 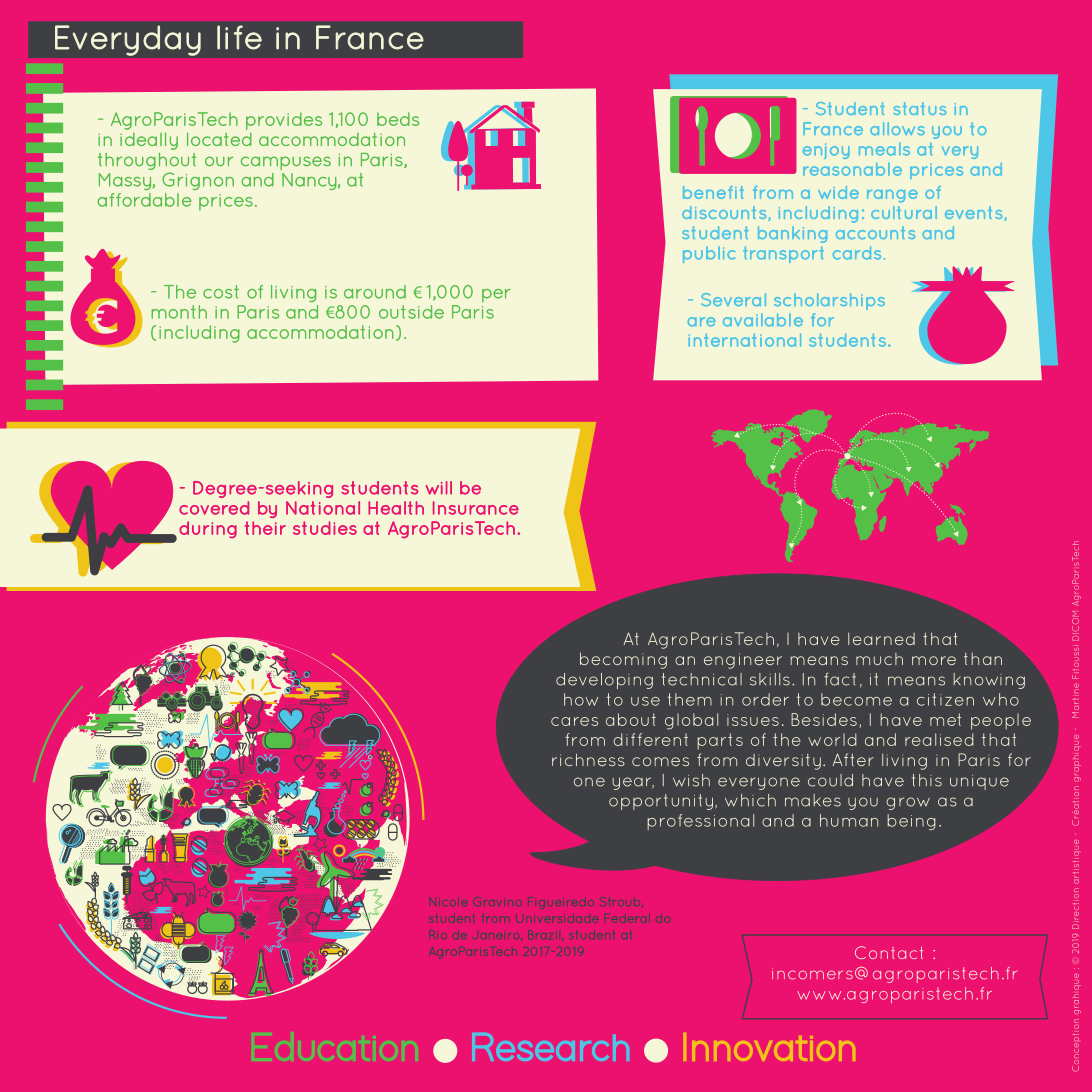 I want to click on scholarships, so click(x=829, y=301).
